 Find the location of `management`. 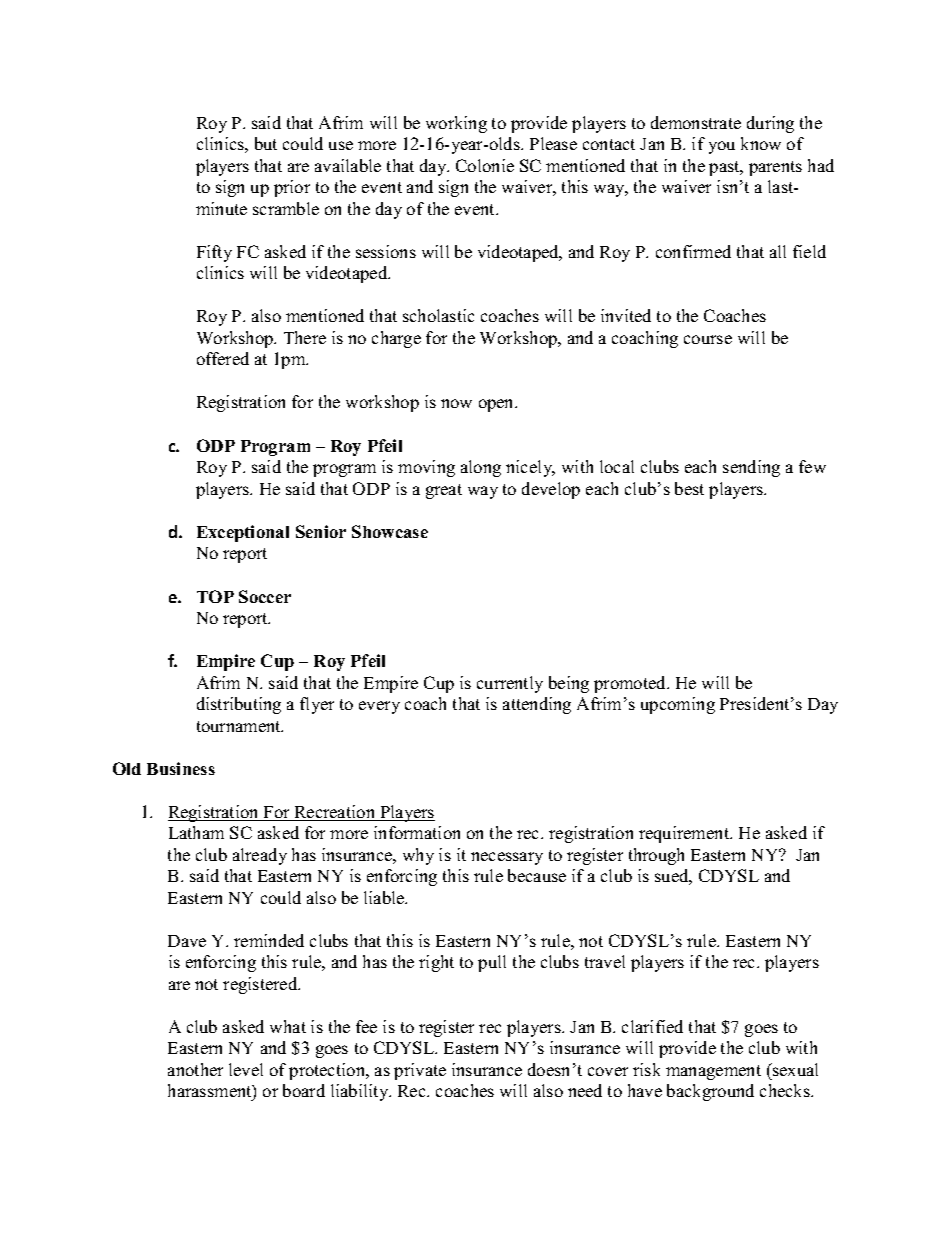

management is located at coordinates (713, 1072).
